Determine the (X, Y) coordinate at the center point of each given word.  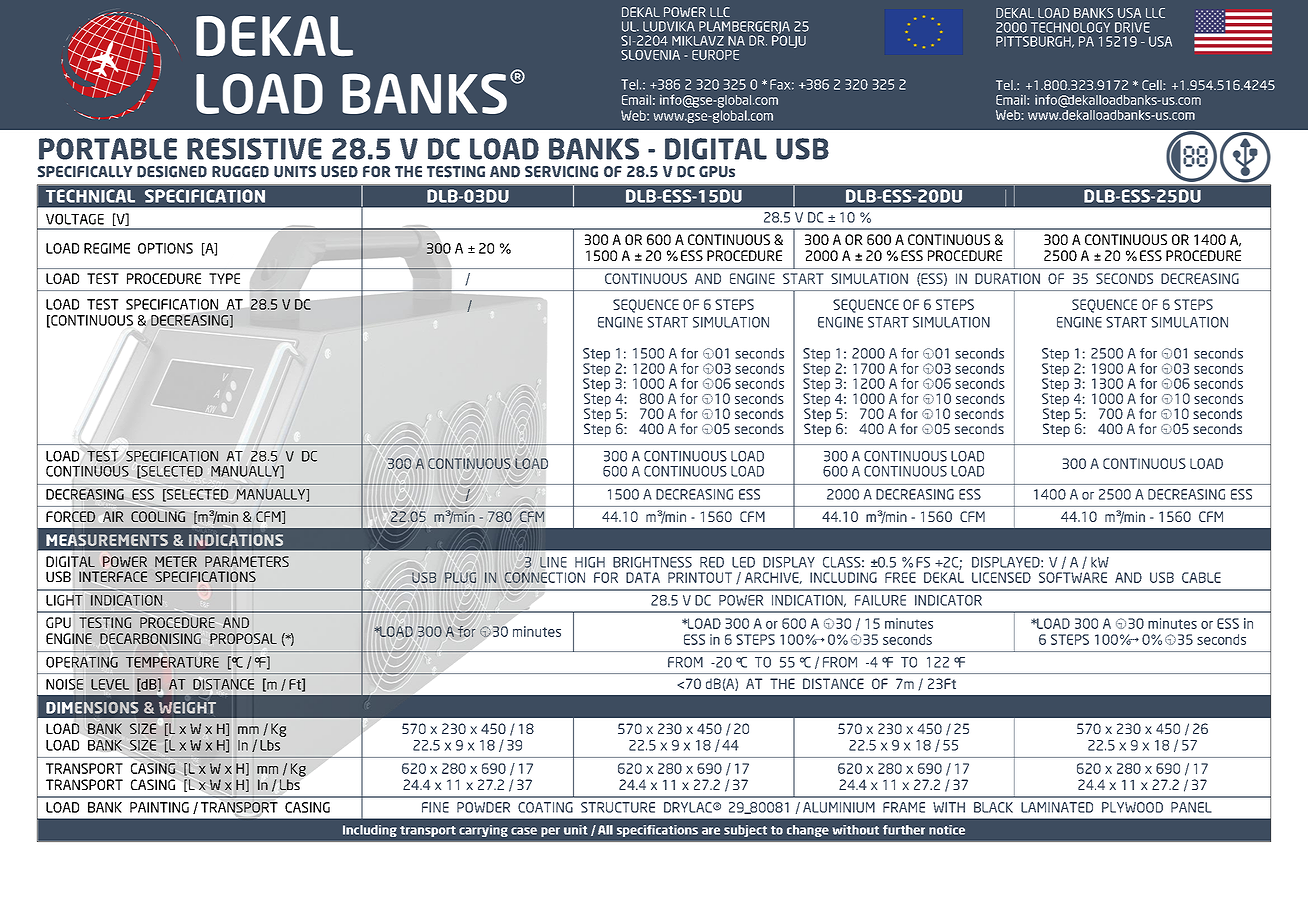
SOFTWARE (1073, 577)
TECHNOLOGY (1070, 27)
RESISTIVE (254, 149)
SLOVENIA (650, 55)
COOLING (158, 516)
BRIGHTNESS (652, 562)
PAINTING (159, 807)
